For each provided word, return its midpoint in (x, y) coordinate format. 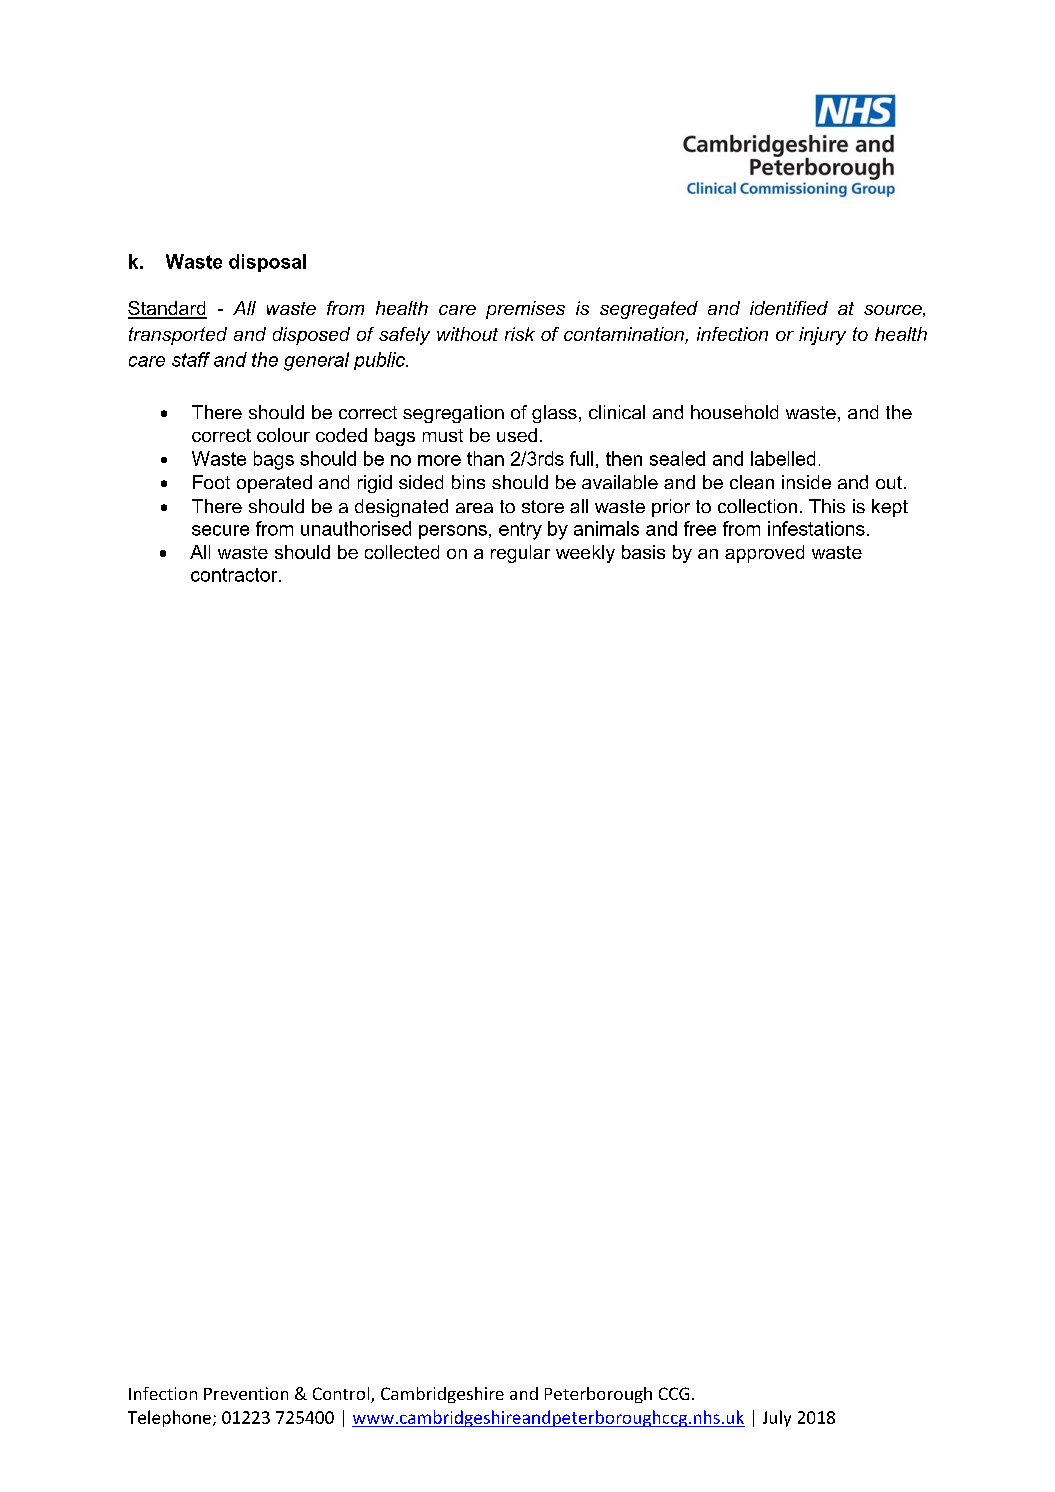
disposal (267, 263)
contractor (235, 575)
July (777, 1418)
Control (342, 1395)
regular (520, 554)
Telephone (169, 1418)
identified (789, 308)
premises (525, 310)
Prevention (246, 1393)
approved (764, 554)
